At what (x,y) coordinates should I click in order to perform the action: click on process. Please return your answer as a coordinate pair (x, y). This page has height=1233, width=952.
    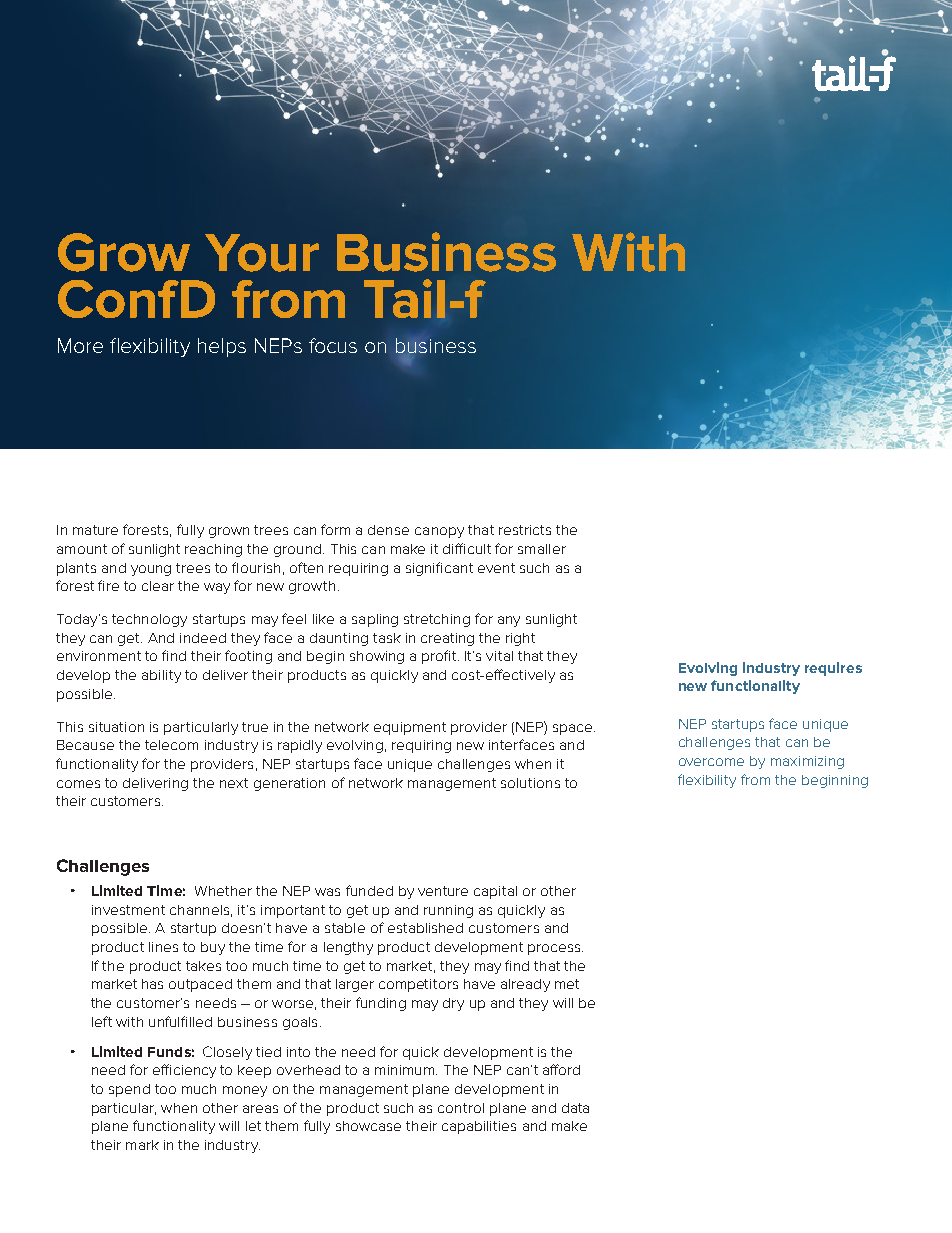
    Looking at the image, I should click on (555, 949).
